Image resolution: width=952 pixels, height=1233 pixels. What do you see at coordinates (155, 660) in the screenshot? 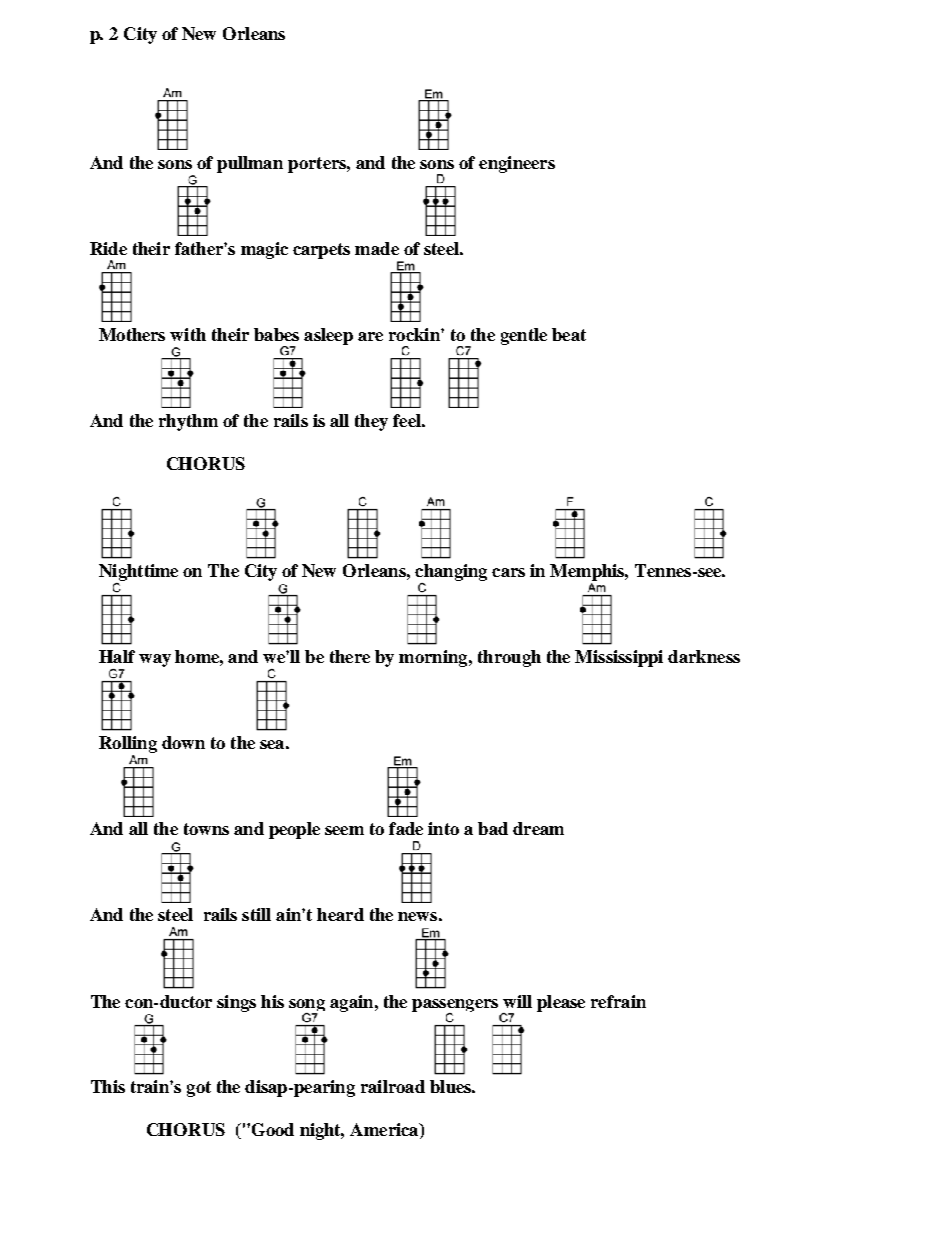
I see `way` at bounding box center [155, 660].
